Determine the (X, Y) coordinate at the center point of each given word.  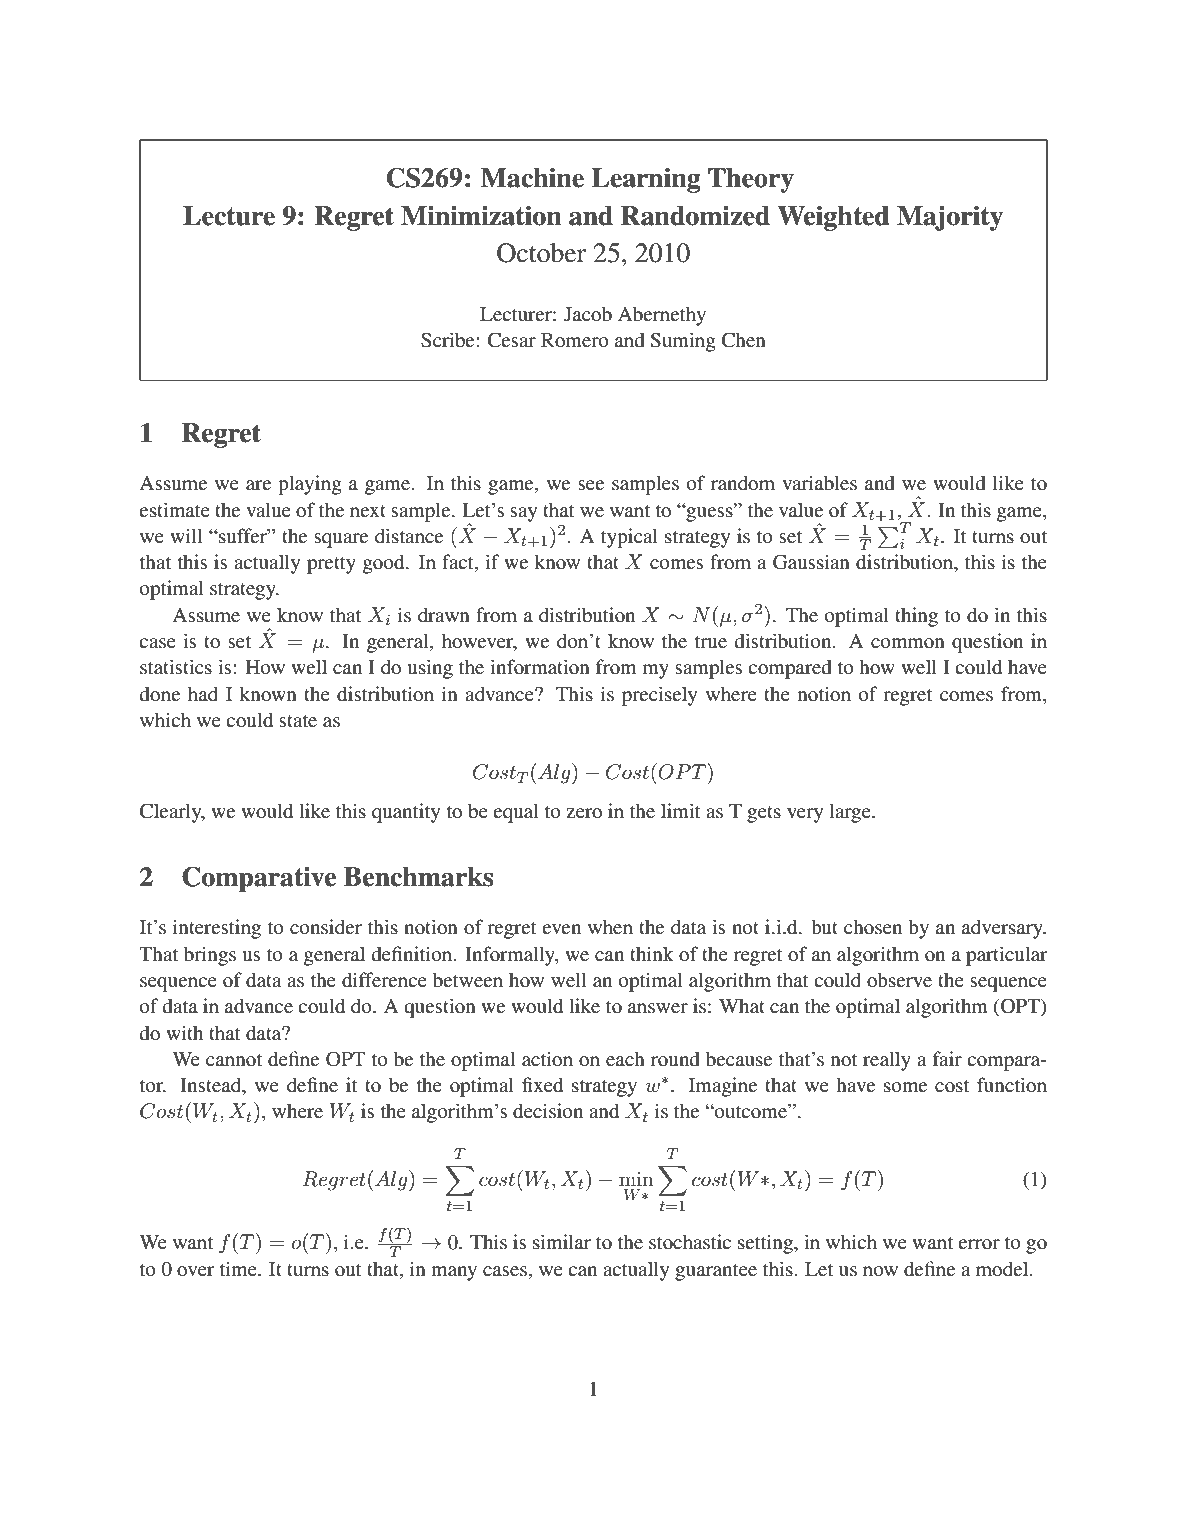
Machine (532, 178)
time (239, 1268)
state (298, 721)
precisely (659, 696)
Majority (950, 218)
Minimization (481, 216)
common (908, 643)
